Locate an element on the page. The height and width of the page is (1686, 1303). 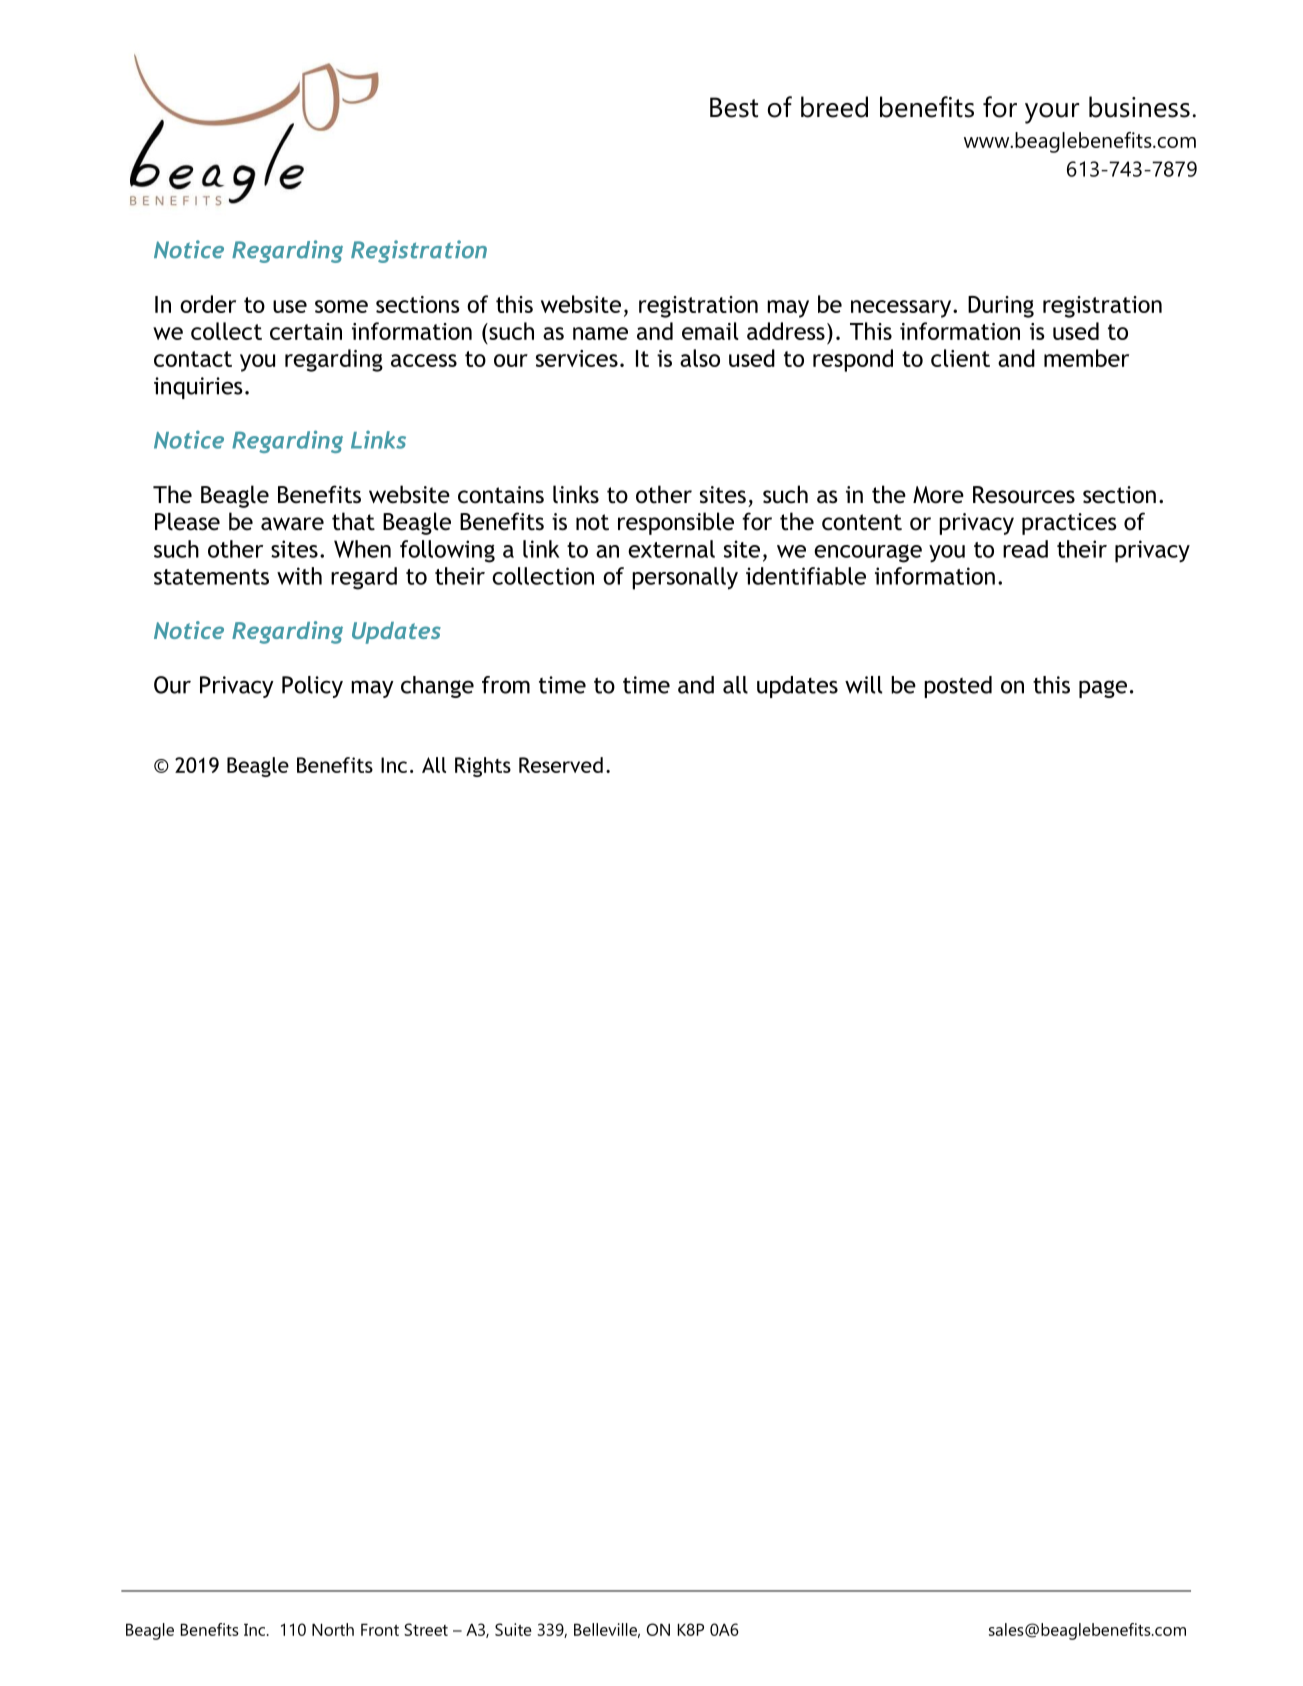
some is located at coordinates (341, 306).
